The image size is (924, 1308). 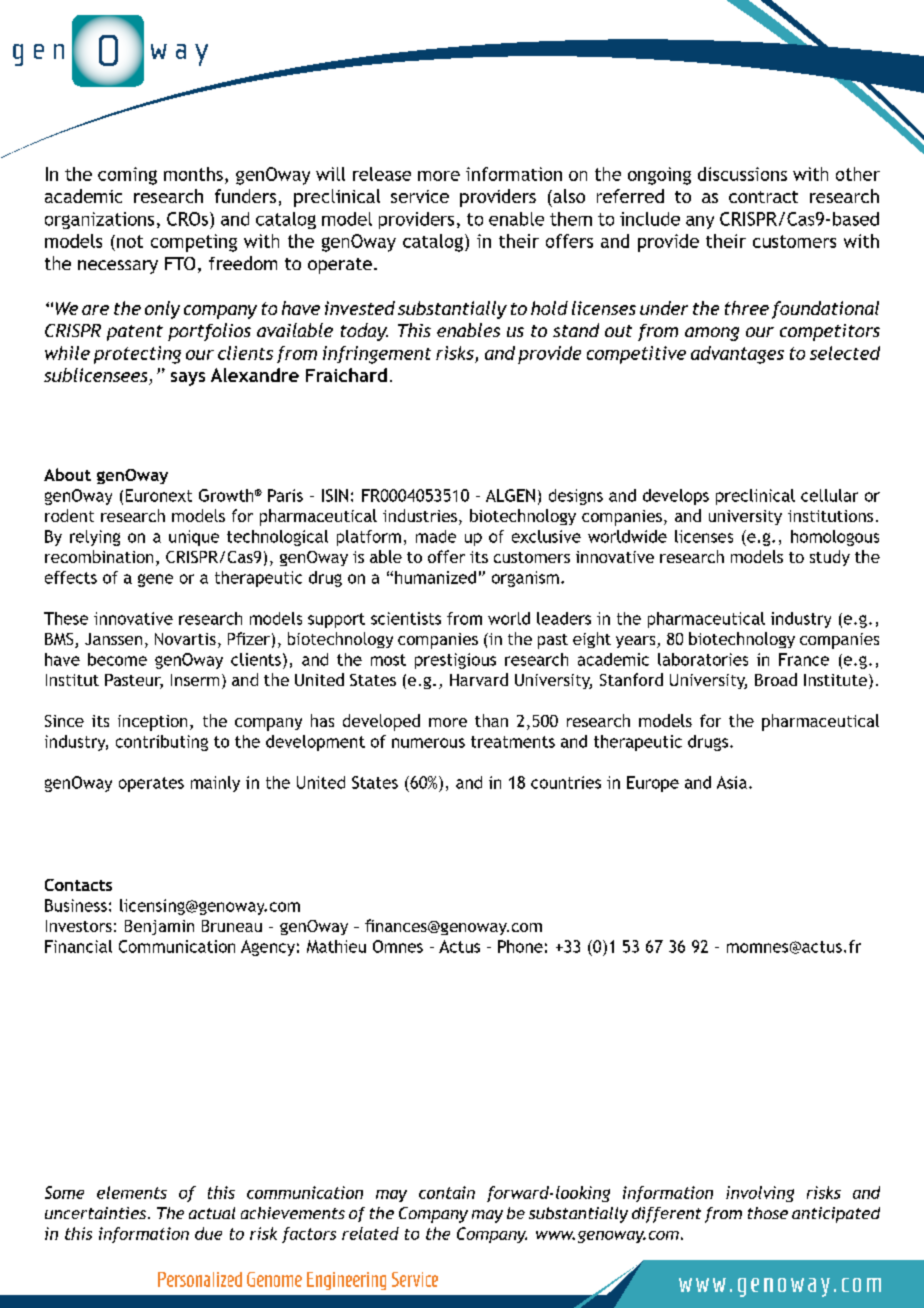 What do you see at coordinates (152, 723) in the page?
I see `inception` at bounding box center [152, 723].
